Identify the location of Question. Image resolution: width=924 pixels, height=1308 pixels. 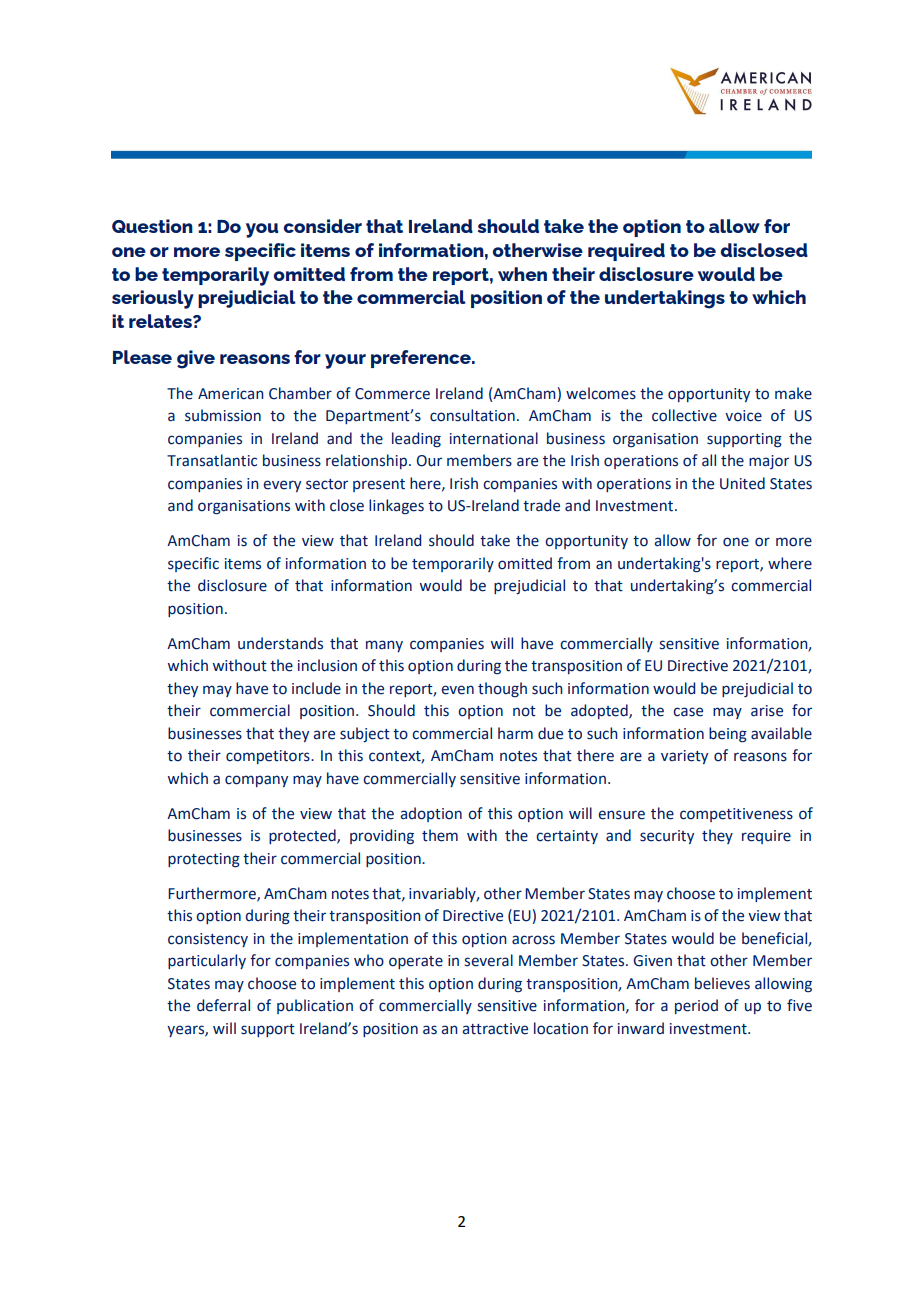
(152, 226).
